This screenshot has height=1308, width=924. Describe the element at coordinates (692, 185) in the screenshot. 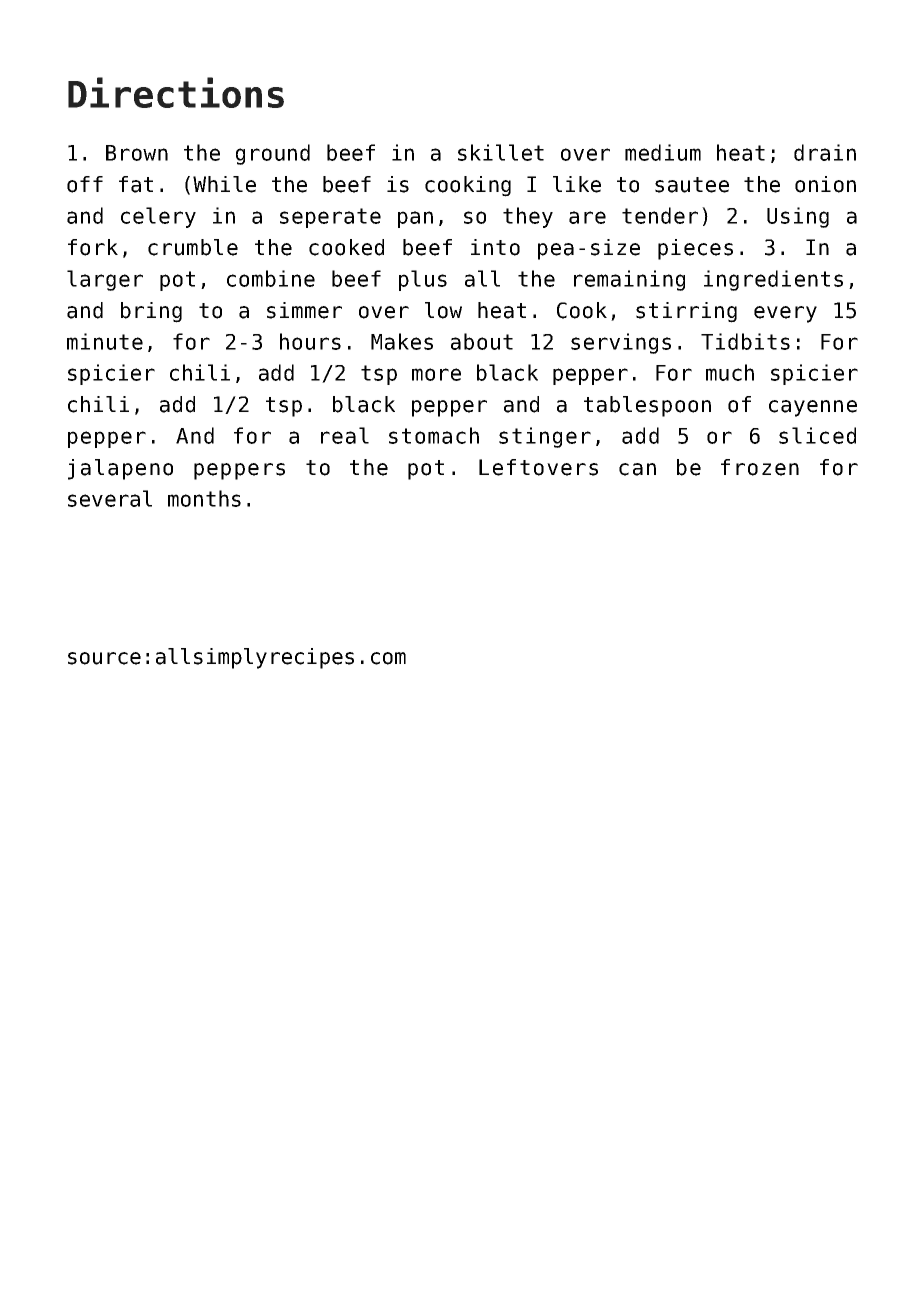

I see `sautee` at that location.
